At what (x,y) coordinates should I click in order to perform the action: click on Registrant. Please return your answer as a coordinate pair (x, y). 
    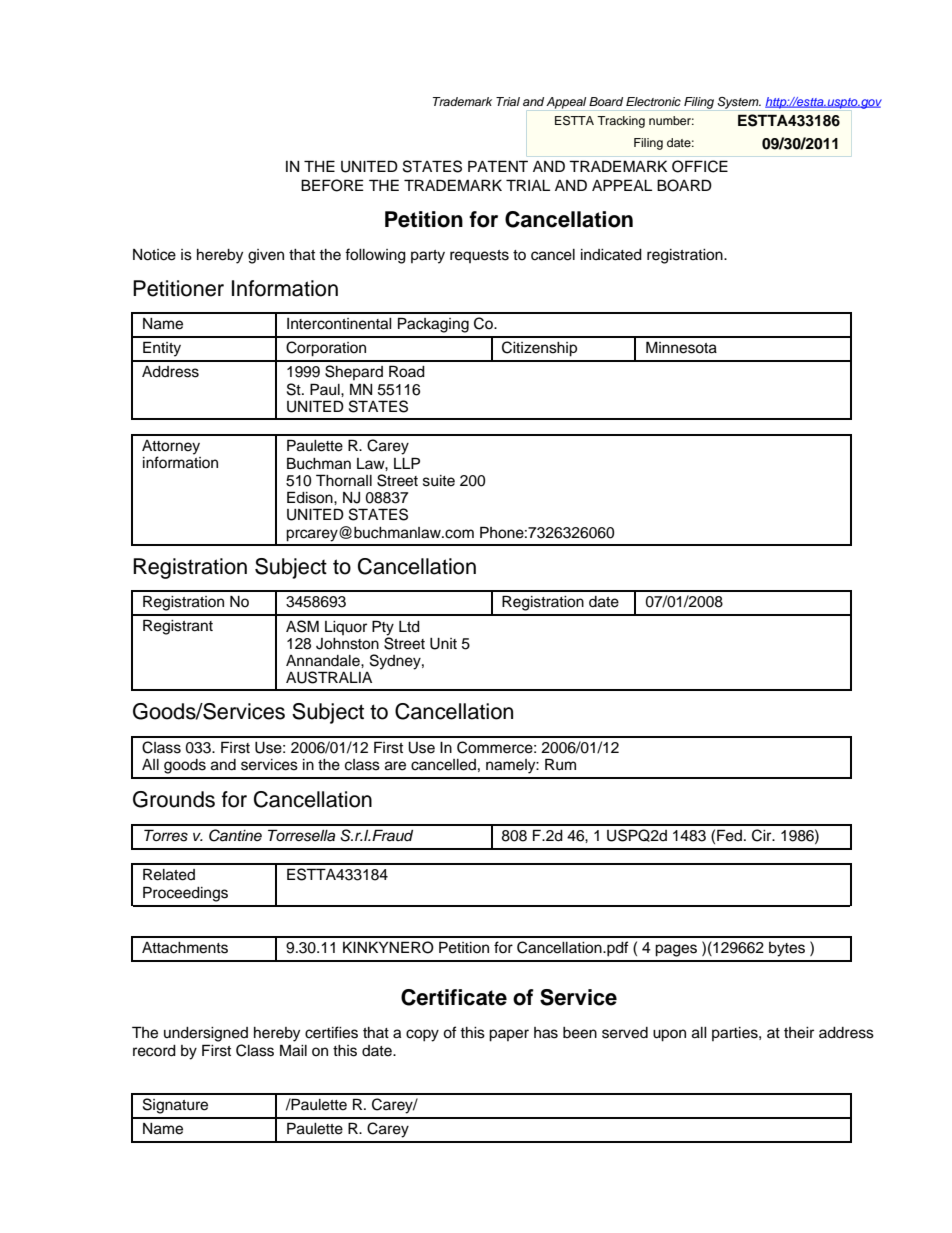
    Looking at the image, I should click on (178, 627).
